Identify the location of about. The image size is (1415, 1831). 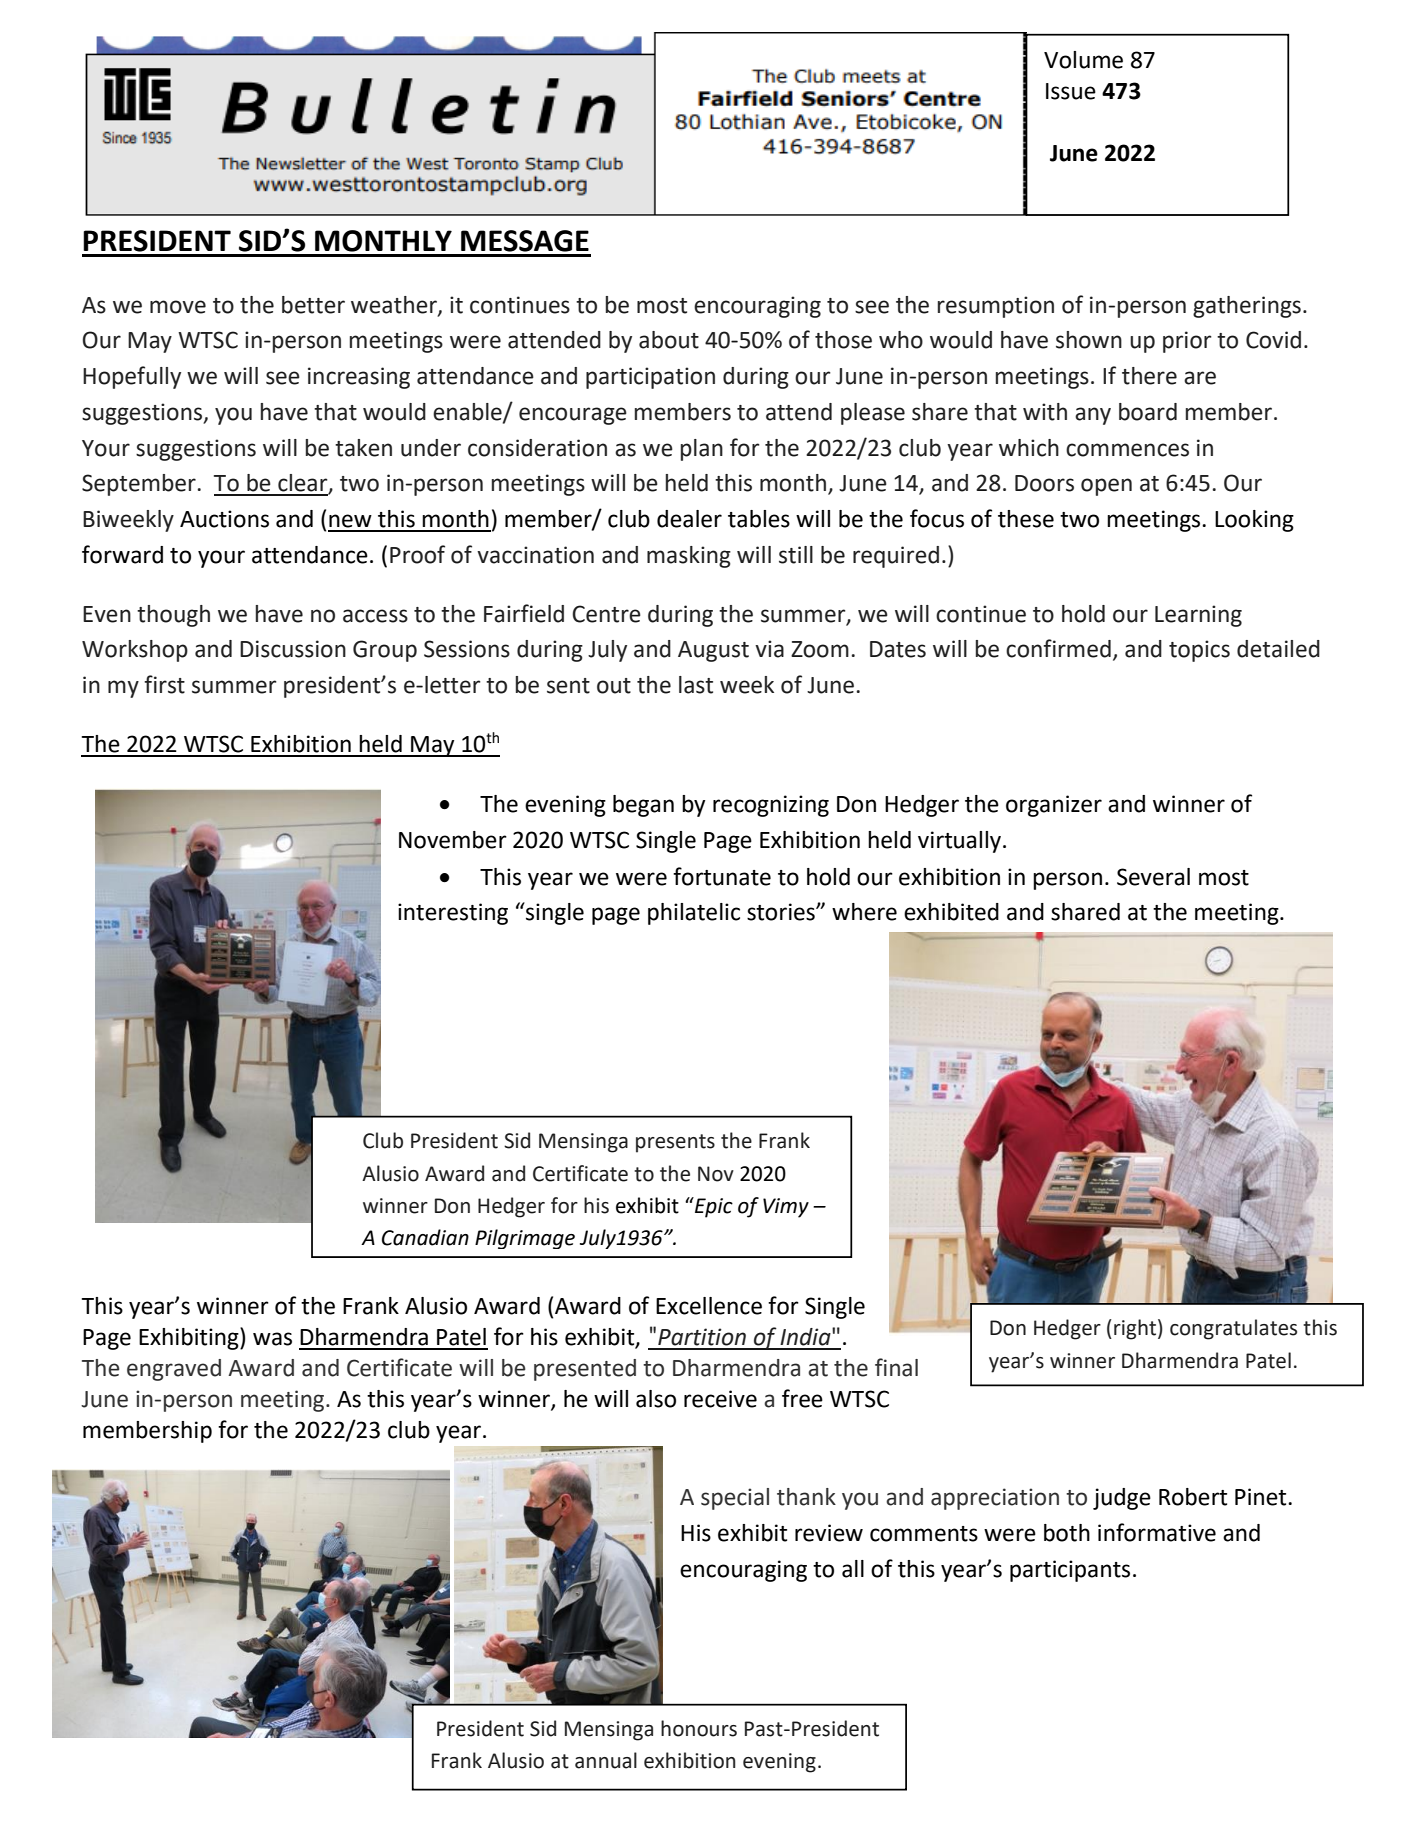
(669, 340).
